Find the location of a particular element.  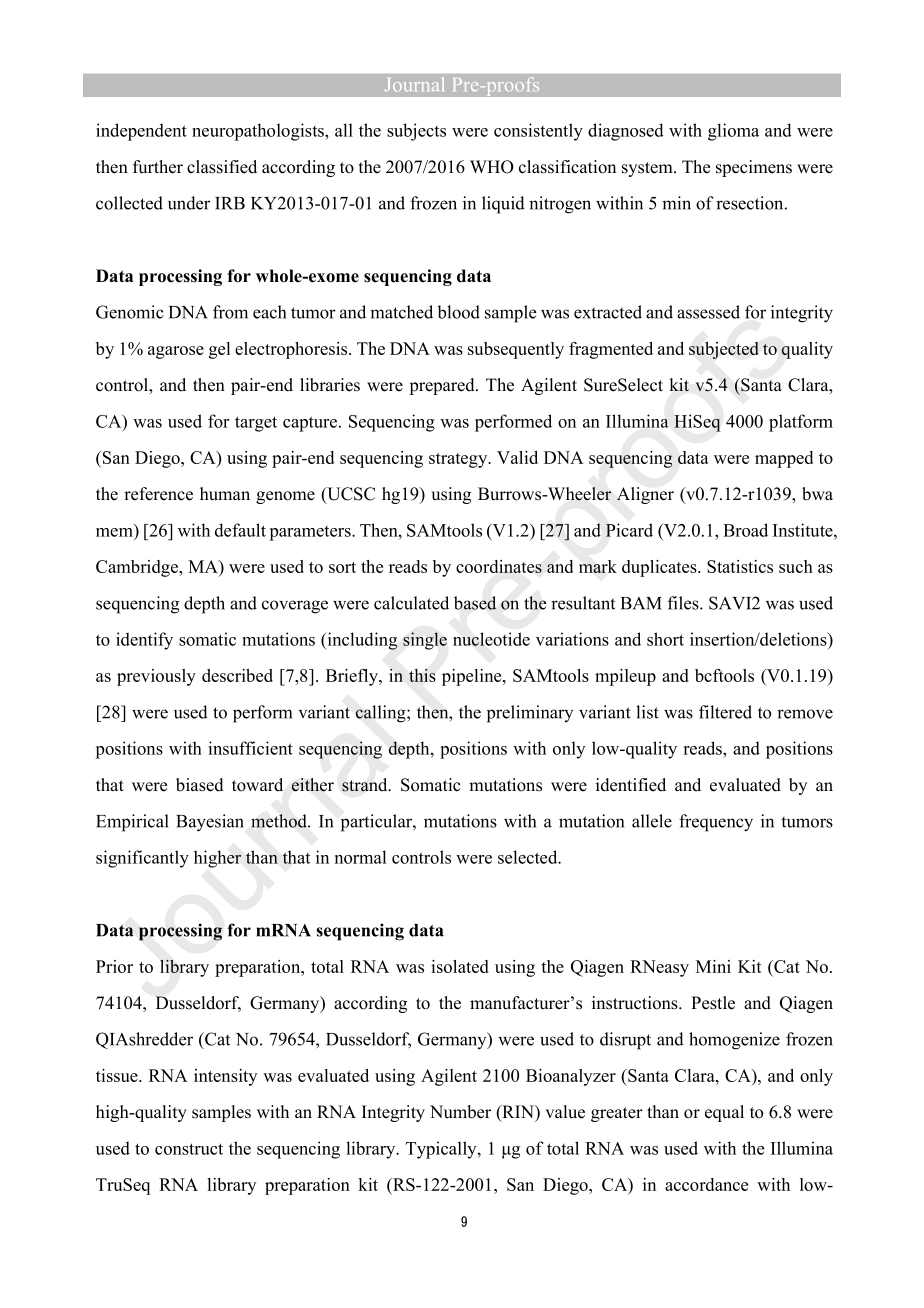

accordance is located at coordinates (706, 1184).
